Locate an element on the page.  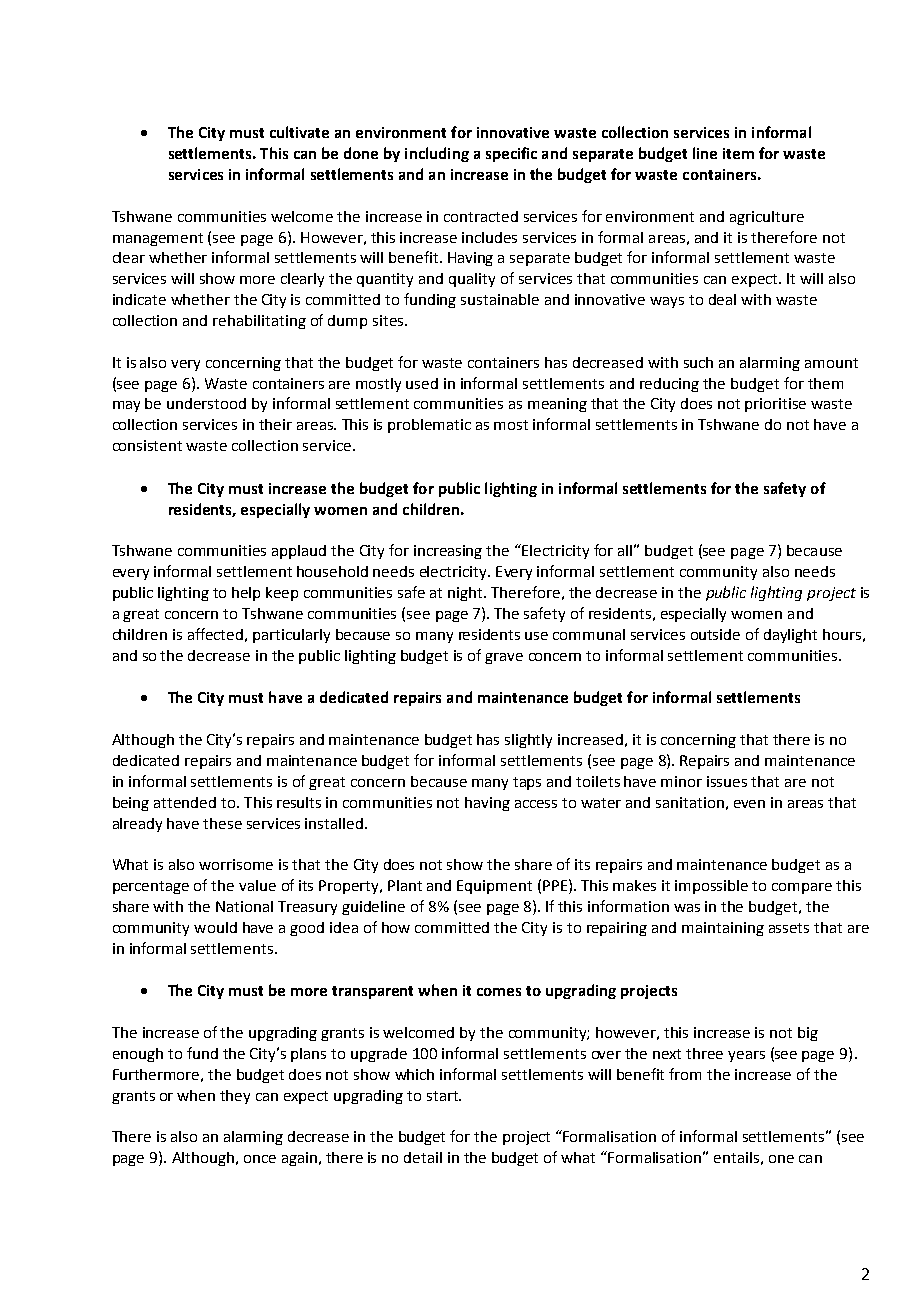
start is located at coordinates (443, 1096).
